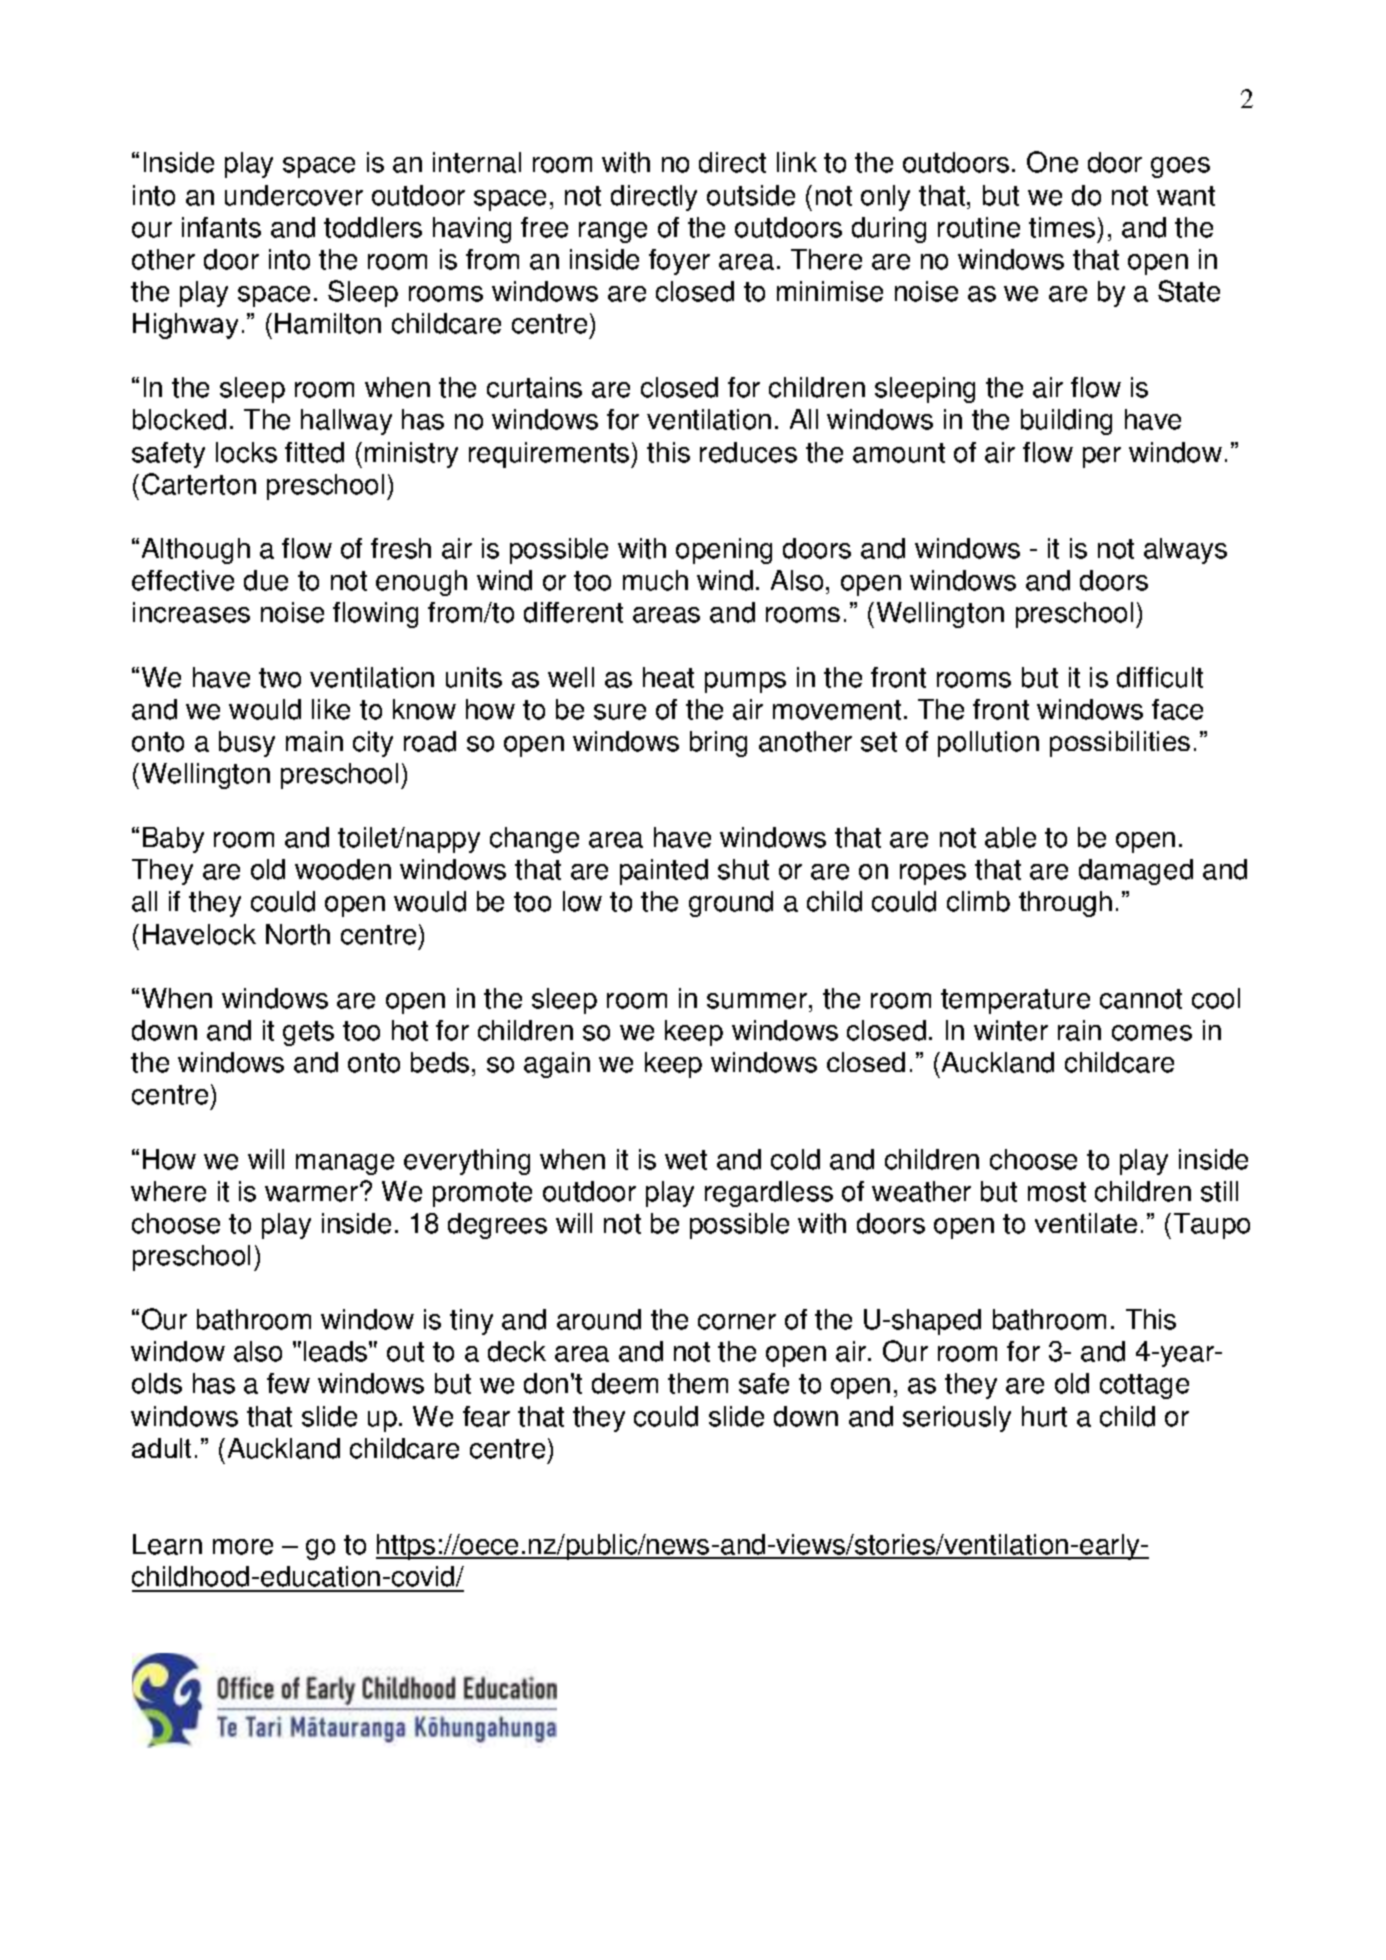 Image resolution: width=1386 pixels, height=1960 pixels. What do you see at coordinates (1062, 227) in the screenshot?
I see `times` at bounding box center [1062, 227].
